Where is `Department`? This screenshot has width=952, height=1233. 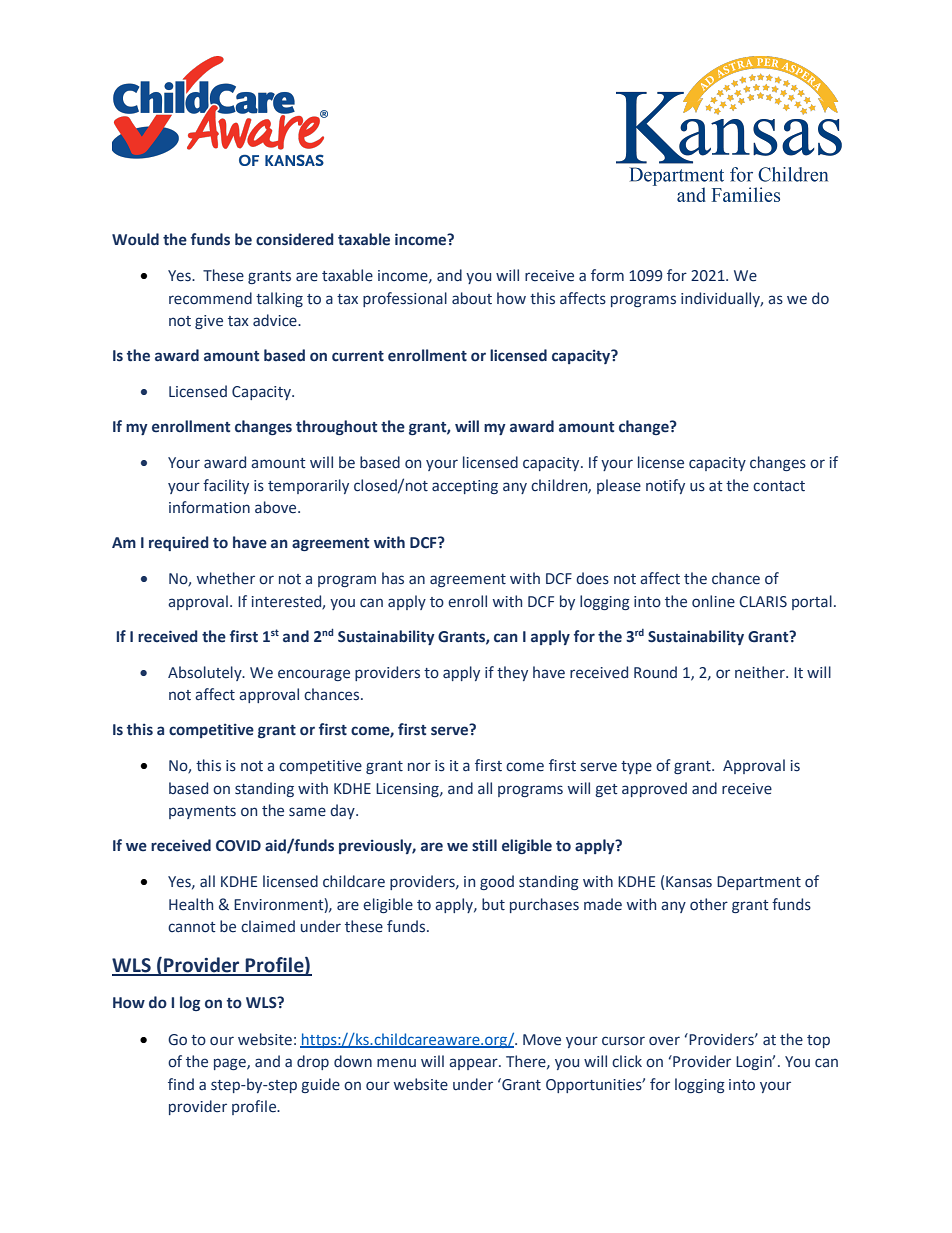 Department is located at coordinates (759, 883).
